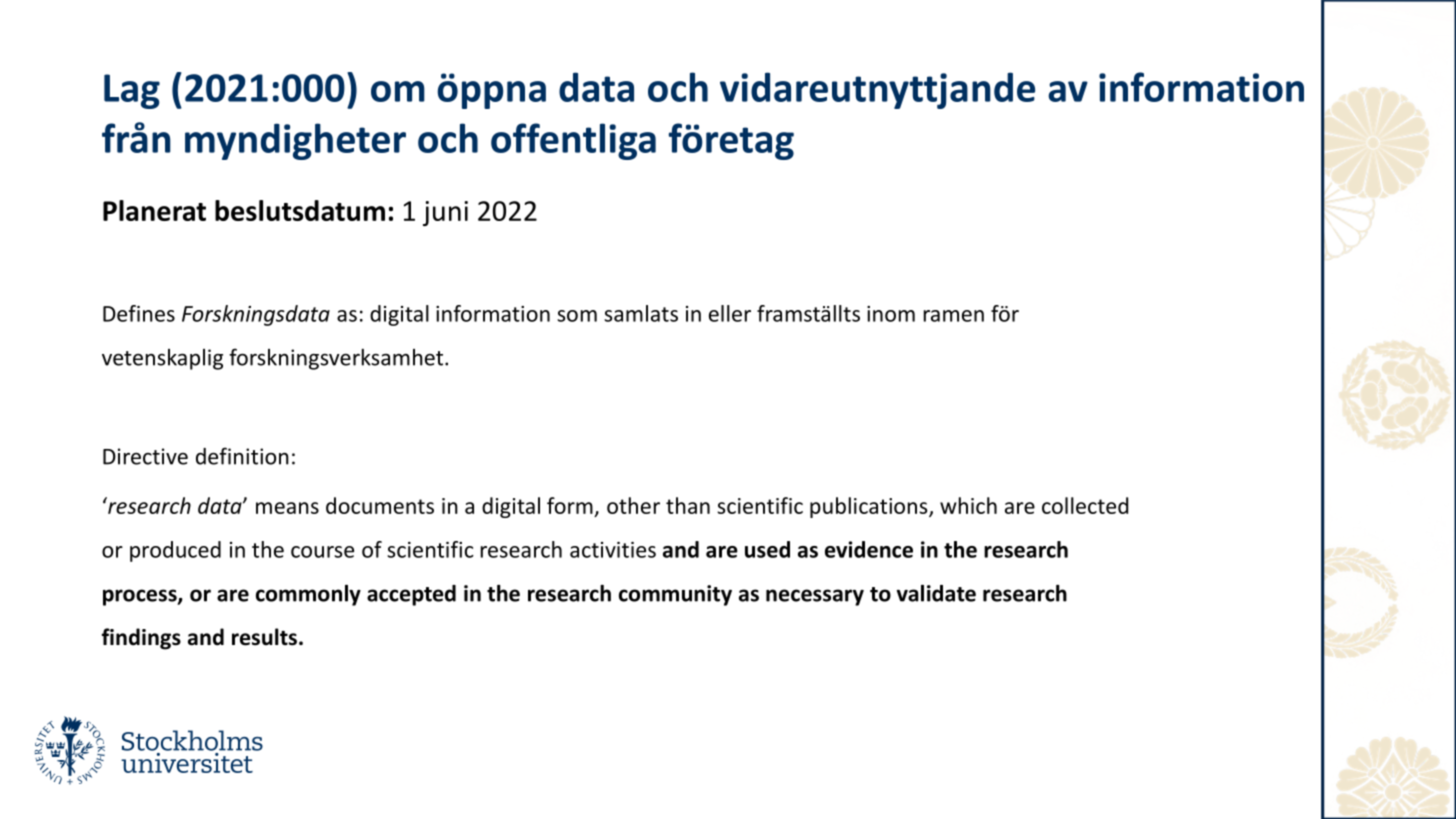  Describe the element at coordinates (132, 91) in the screenshot. I see `Lag` at that location.
